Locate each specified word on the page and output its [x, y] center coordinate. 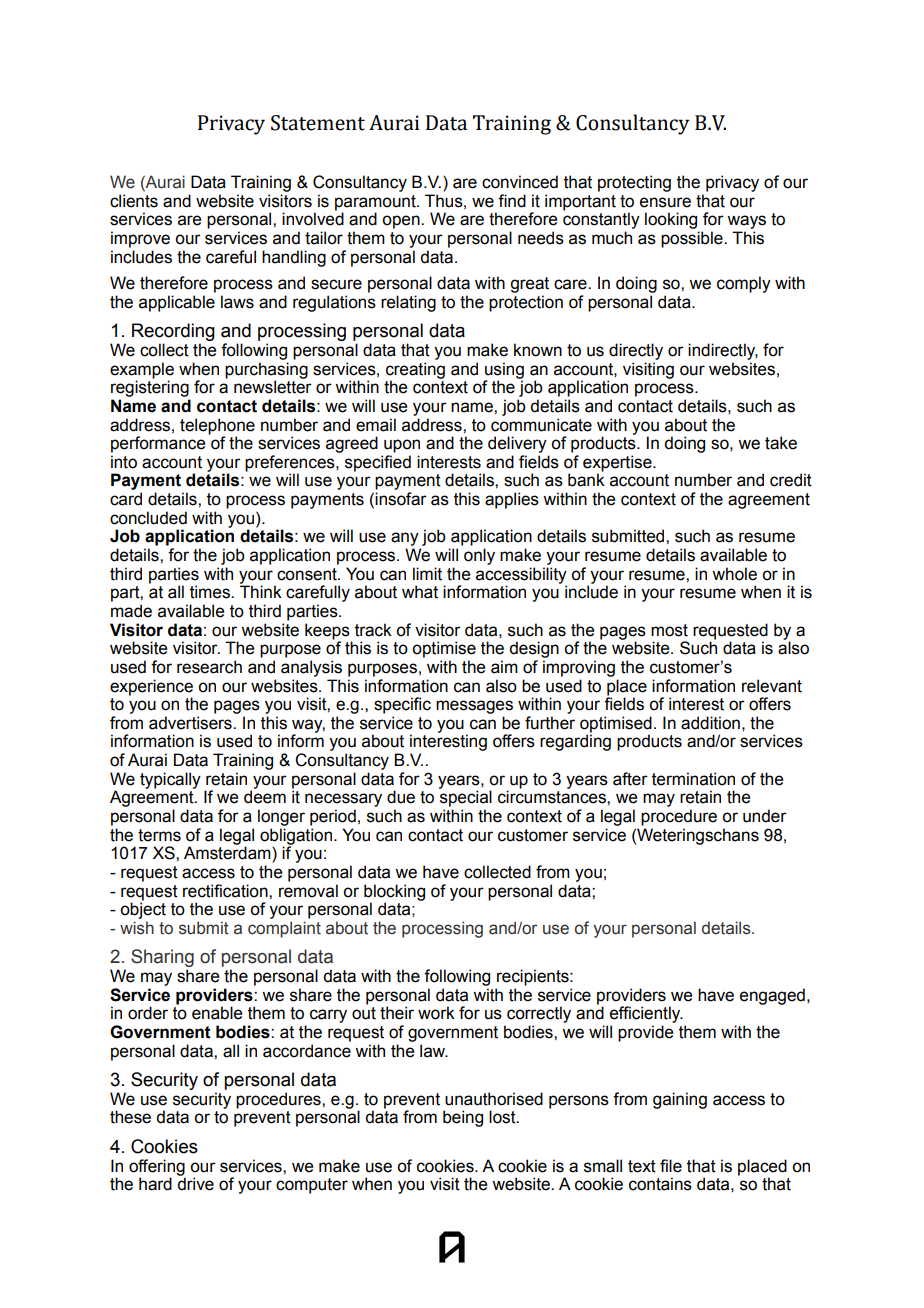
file [671, 1166]
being [463, 1118]
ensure [665, 202]
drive [195, 1183]
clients [134, 201]
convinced [520, 182]
